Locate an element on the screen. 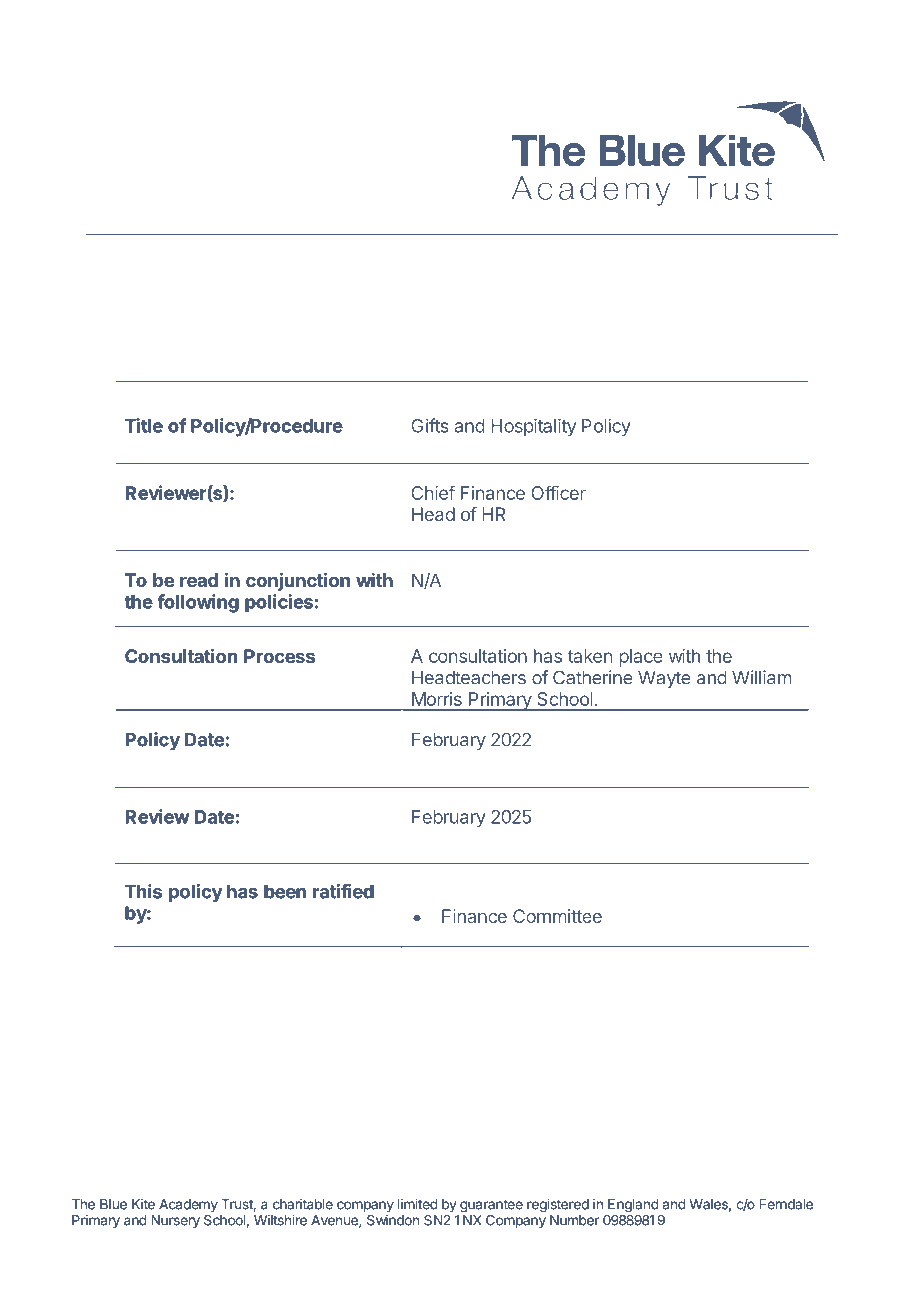 This screenshot has width=924, height=1307. Committee is located at coordinates (557, 916).
